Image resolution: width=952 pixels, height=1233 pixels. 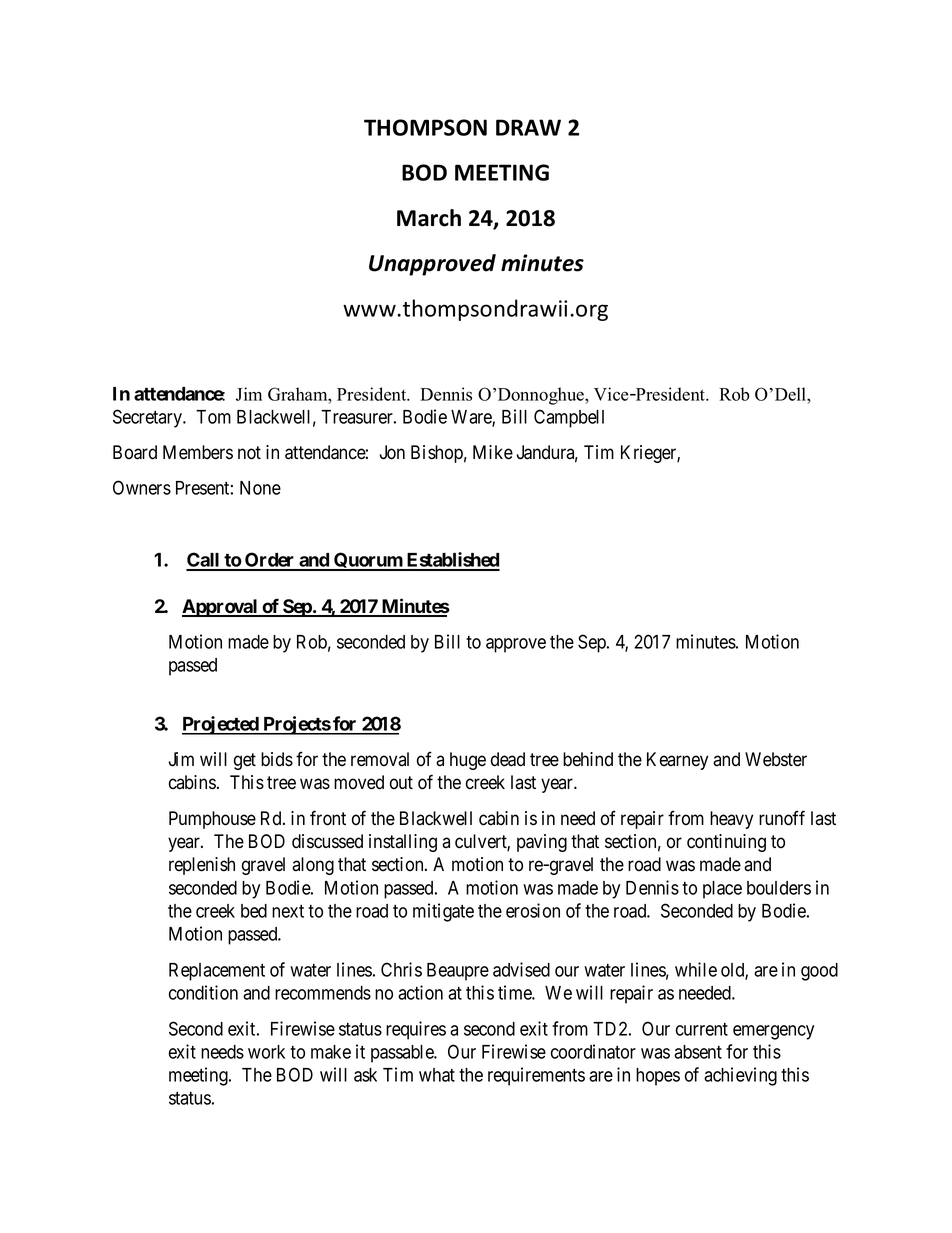 What do you see at coordinates (569, 418) in the page?
I see `Campbell` at bounding box center [569, 418].
